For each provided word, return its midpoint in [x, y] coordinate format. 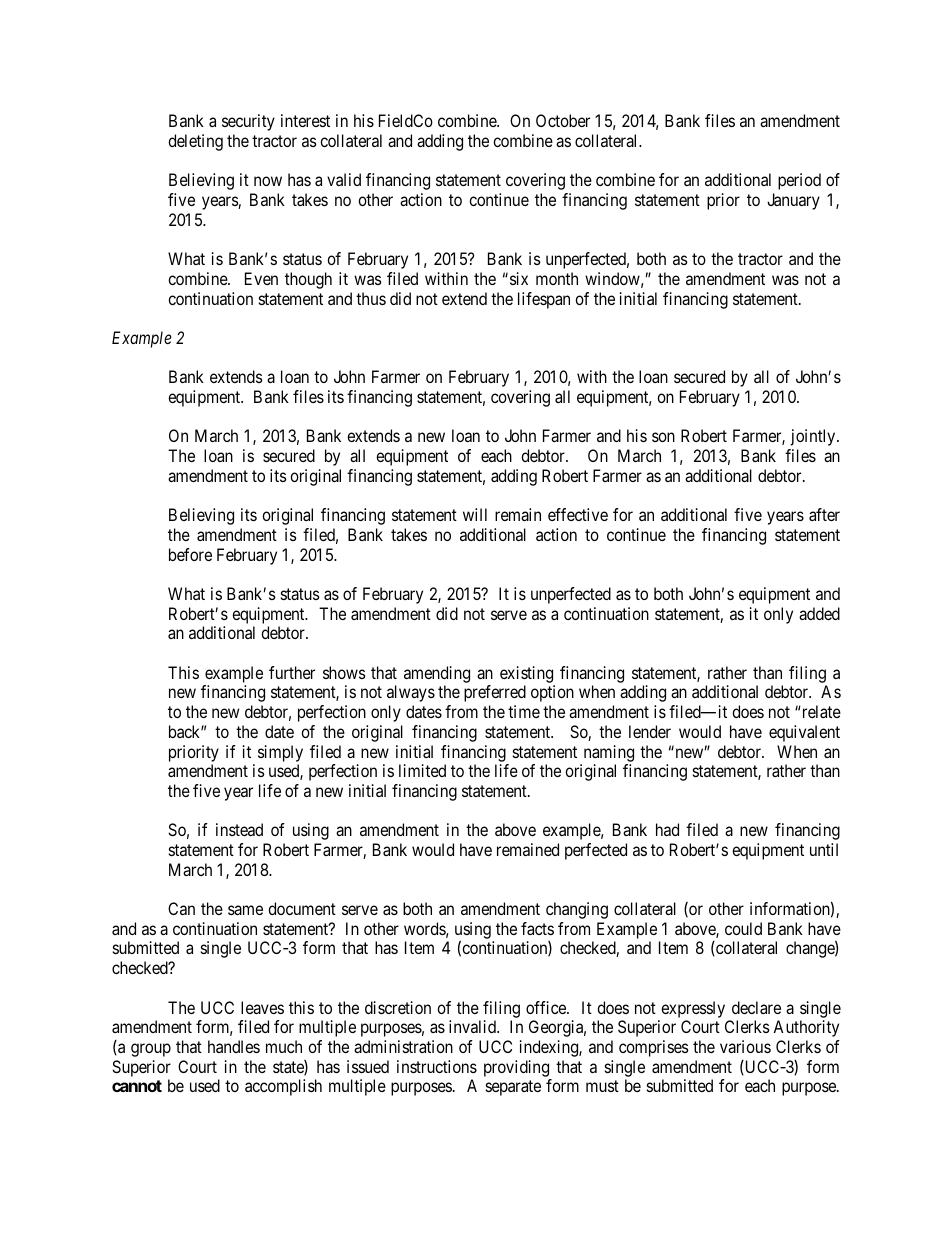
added [819, 613]
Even [261, 278]
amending [437, 674]
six [519, 278]
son [663, 437]
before [190, 554]
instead [239, 829]
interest [305, 120]
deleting [195, 142]
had [667, 829]
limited [422, 770]
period [799, 181]
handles [234, 1046]
